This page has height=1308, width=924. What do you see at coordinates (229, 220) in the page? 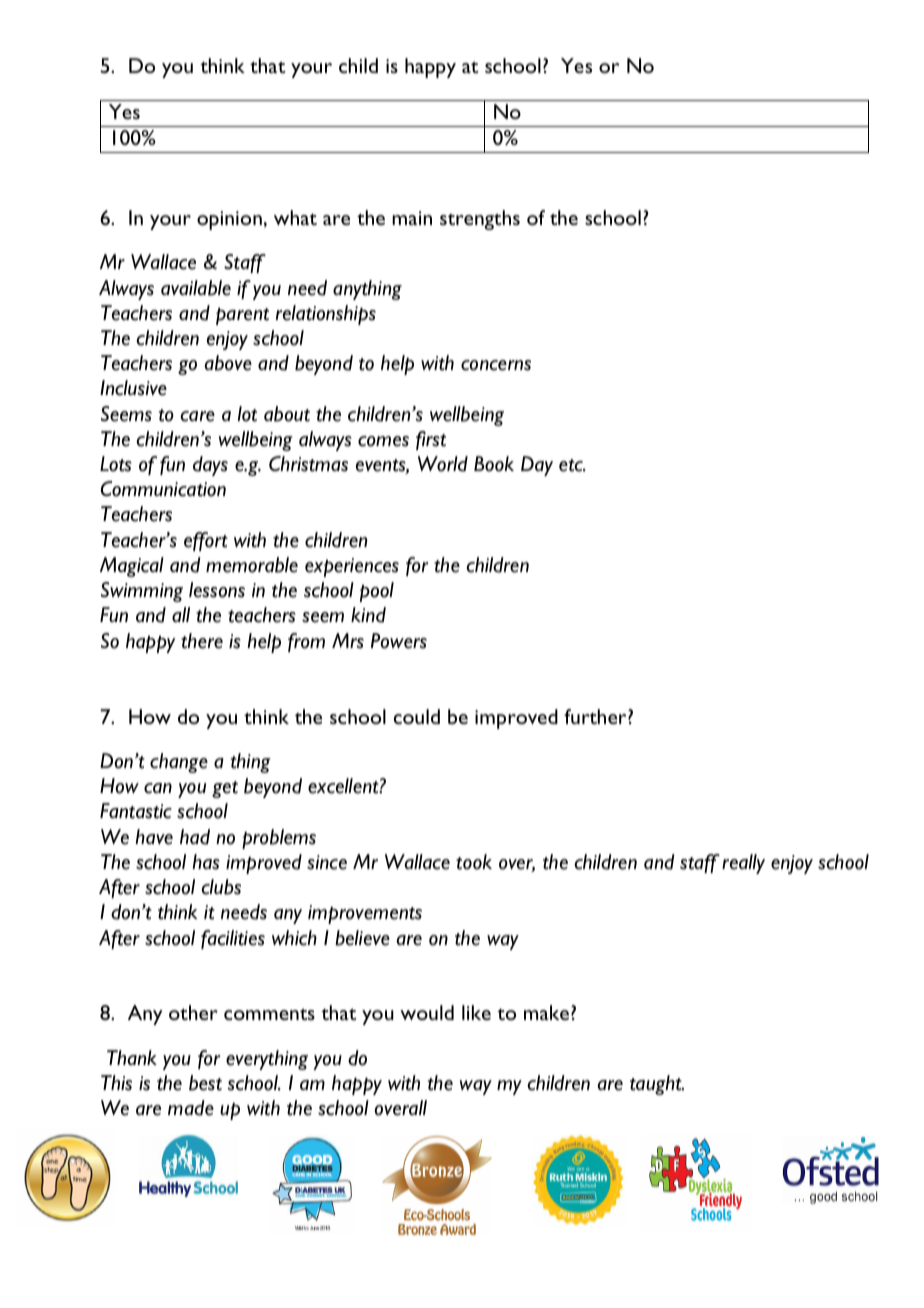
I see `opinion` at bounding box center [229, 220].
